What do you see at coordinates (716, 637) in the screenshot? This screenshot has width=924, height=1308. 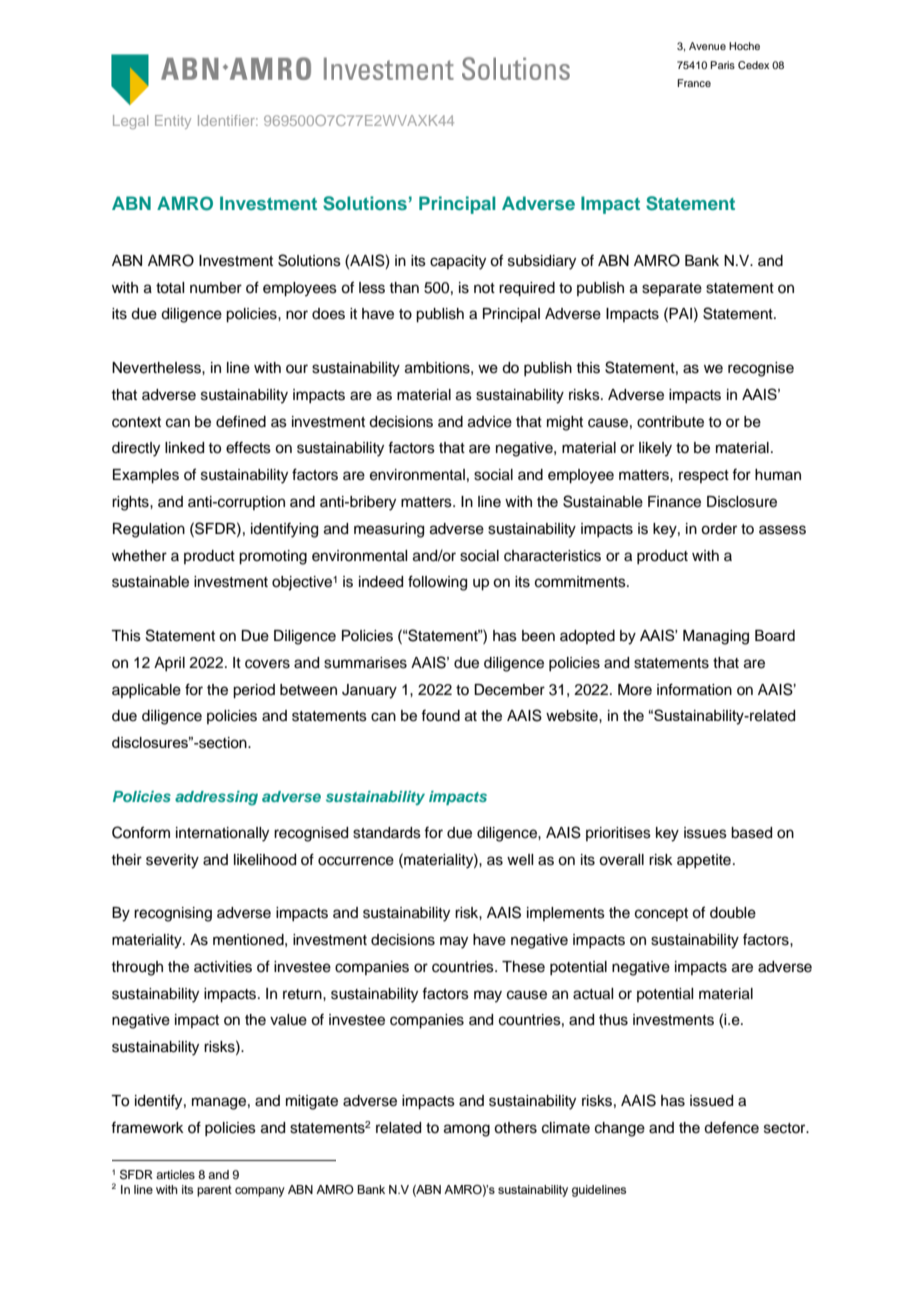 I see `Managing` at bounding box center [716, 637].
